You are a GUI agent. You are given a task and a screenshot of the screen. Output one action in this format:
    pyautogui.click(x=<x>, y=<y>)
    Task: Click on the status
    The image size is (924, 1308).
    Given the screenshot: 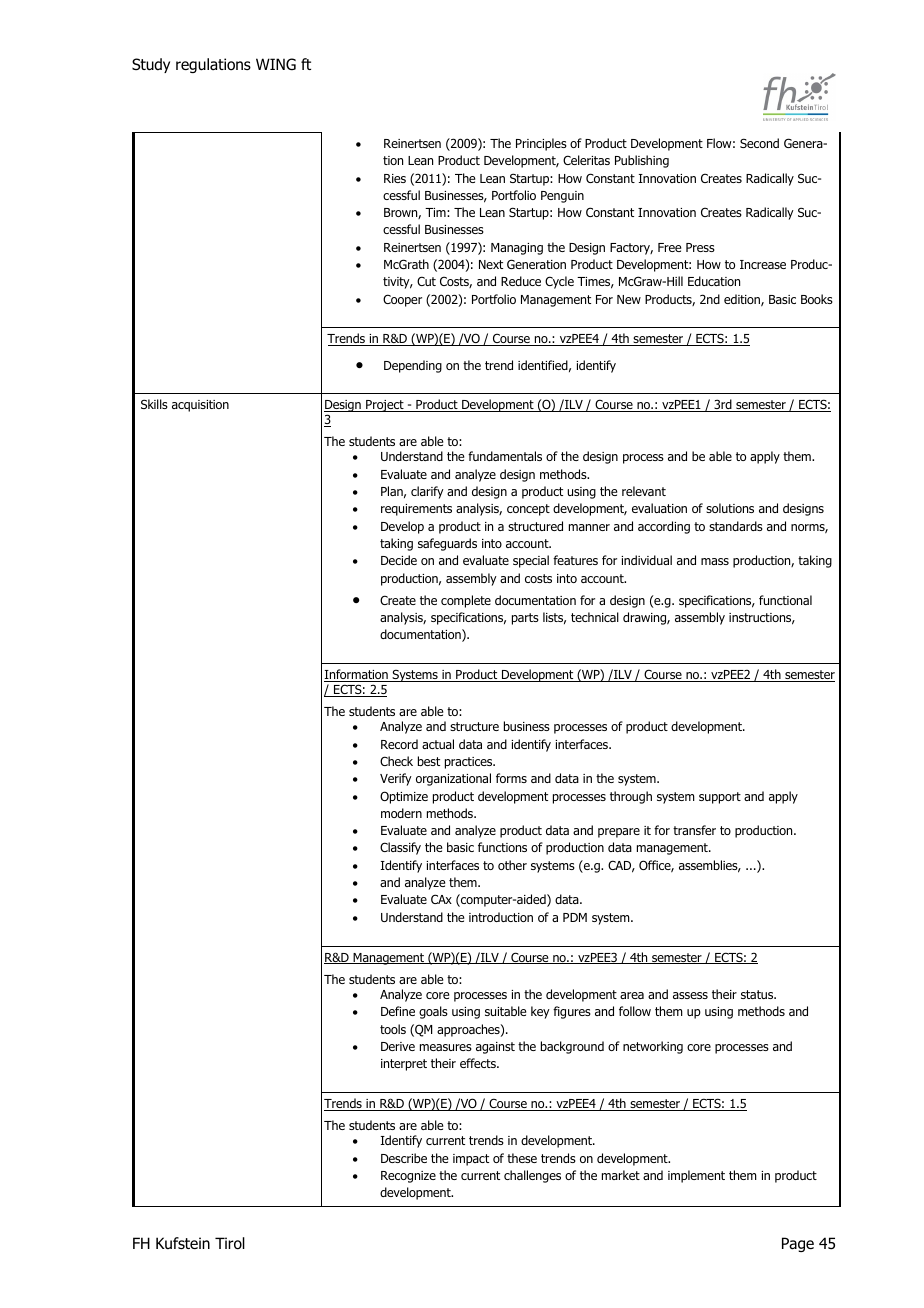 What is the action you would take?
    pyautogui.click(x=758, y=994)
